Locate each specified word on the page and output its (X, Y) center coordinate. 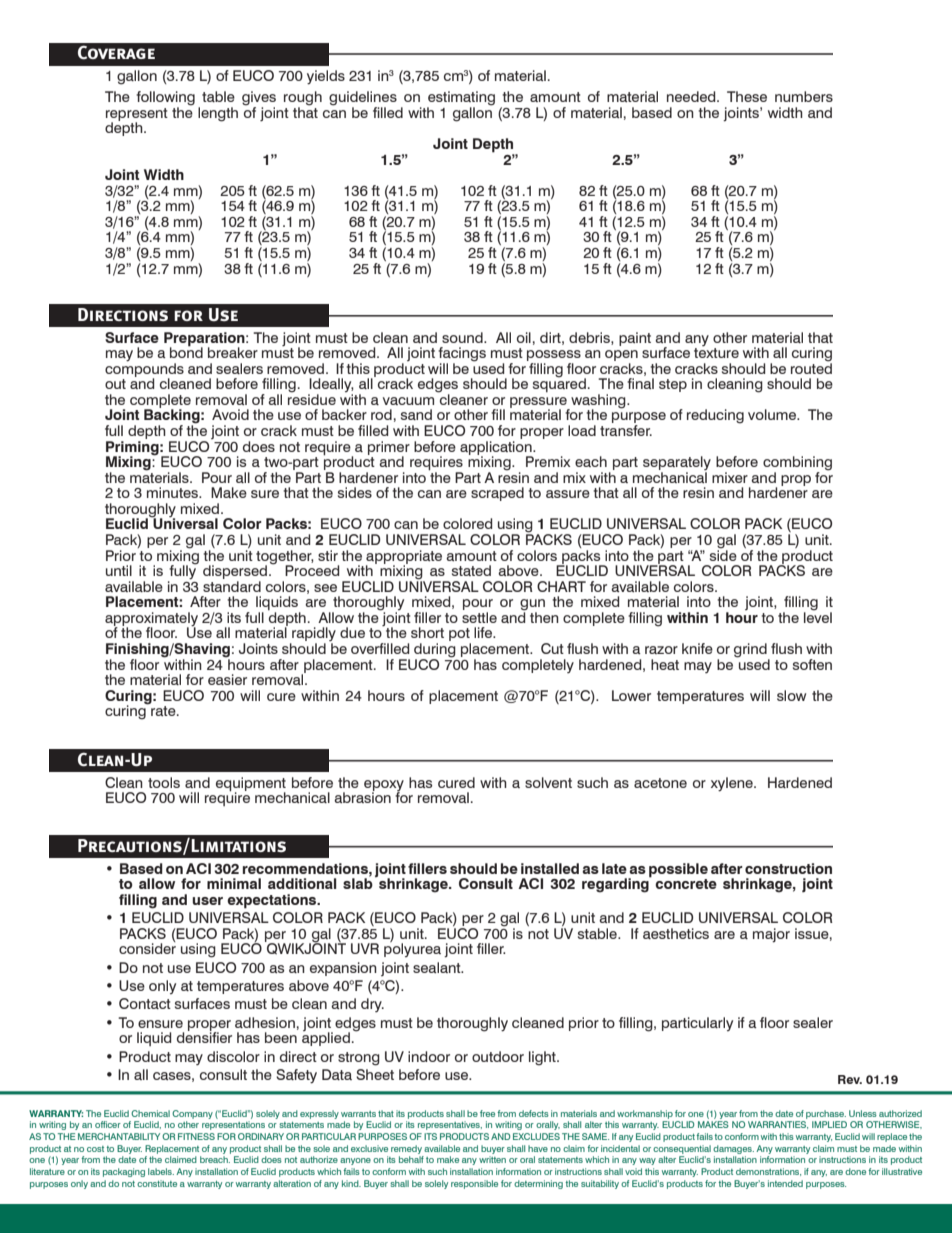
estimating (461, 99)
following (165, 99)
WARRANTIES (778, 1125)
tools (164, 782)
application (497, 447)
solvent (548, 782)
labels (161, 1171)
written (492, 1159)
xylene (733, 784)
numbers (804, 96)
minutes (174, 492)
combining (797, 464)
